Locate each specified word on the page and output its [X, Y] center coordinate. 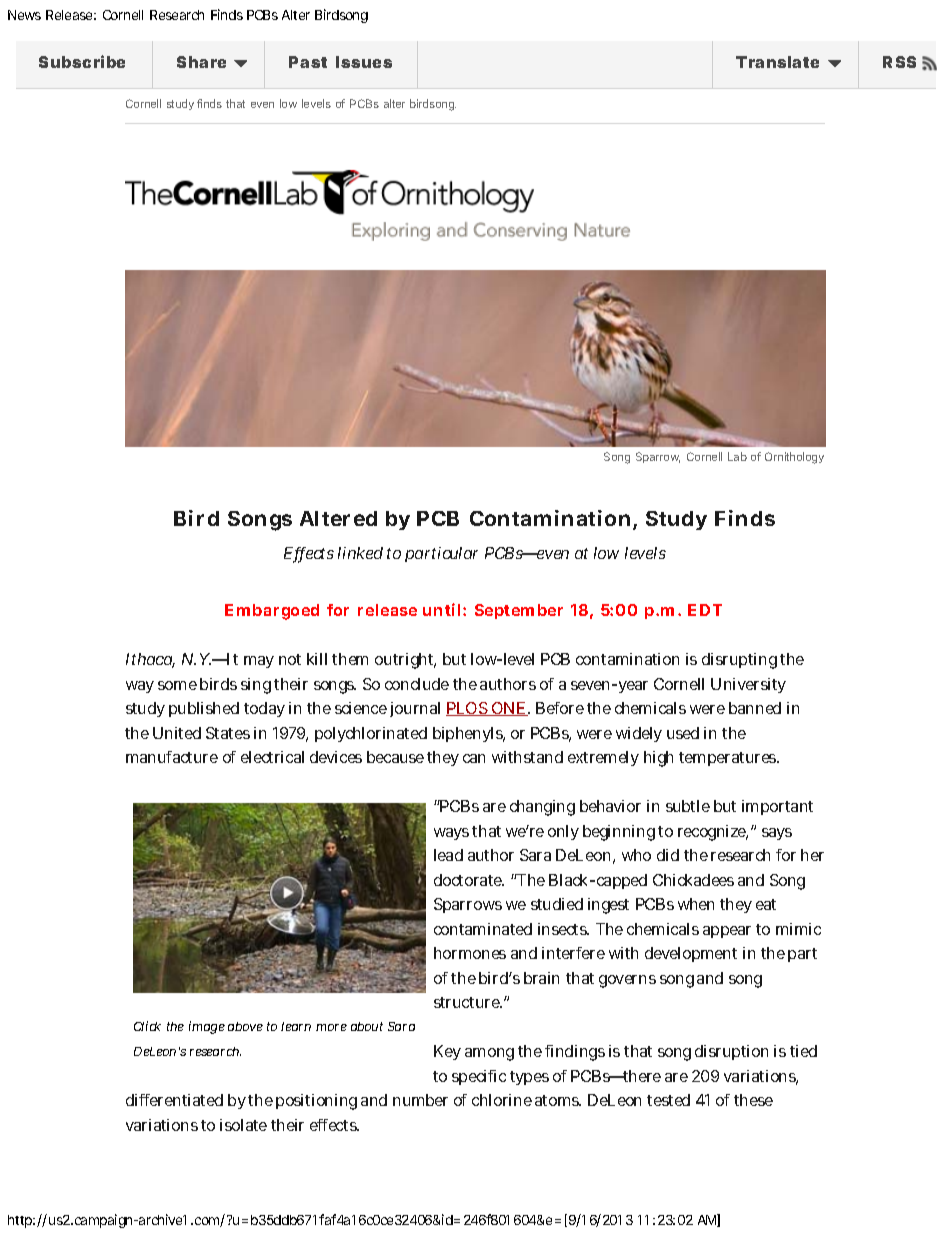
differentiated [174, 1100]
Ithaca [150, 660]
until [443, 609]
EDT [705, 610]
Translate [777, 62]
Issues [364, 62]
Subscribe [82, 61]
